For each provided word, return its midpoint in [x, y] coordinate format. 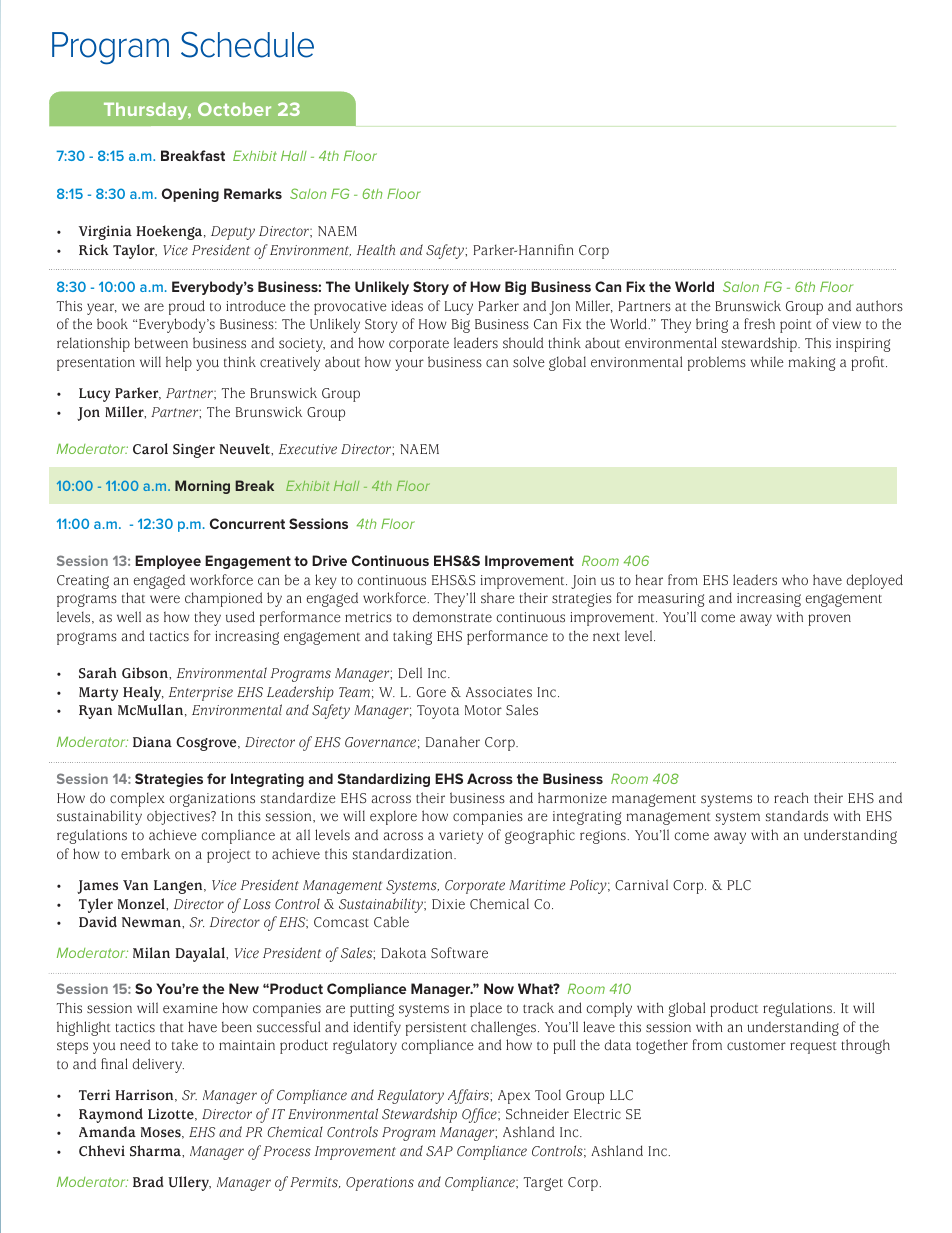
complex [137, 799]
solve [529, 362]
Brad [148, 1182]
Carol [150, 449]
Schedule [247, 44]
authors [879, 306]
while [767, 362]
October [234, 109]
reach [791, 798]
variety [461, 837]
